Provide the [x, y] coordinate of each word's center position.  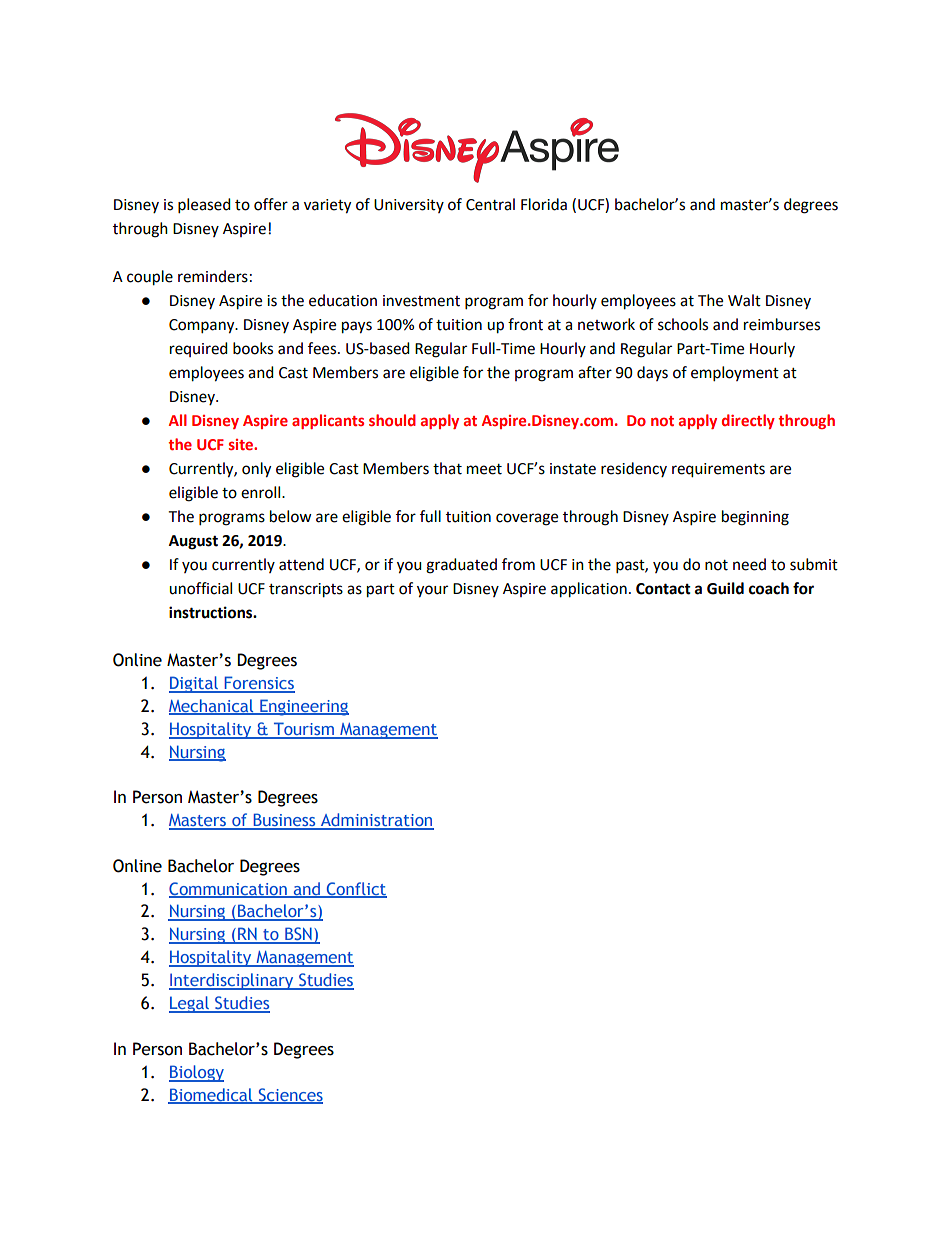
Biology [196, 1073]
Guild [725, 588]
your [432, 591]
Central [490, 204]
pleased [204, 206]
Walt [744, 300]
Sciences [289, 1095]
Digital [194, 684]
